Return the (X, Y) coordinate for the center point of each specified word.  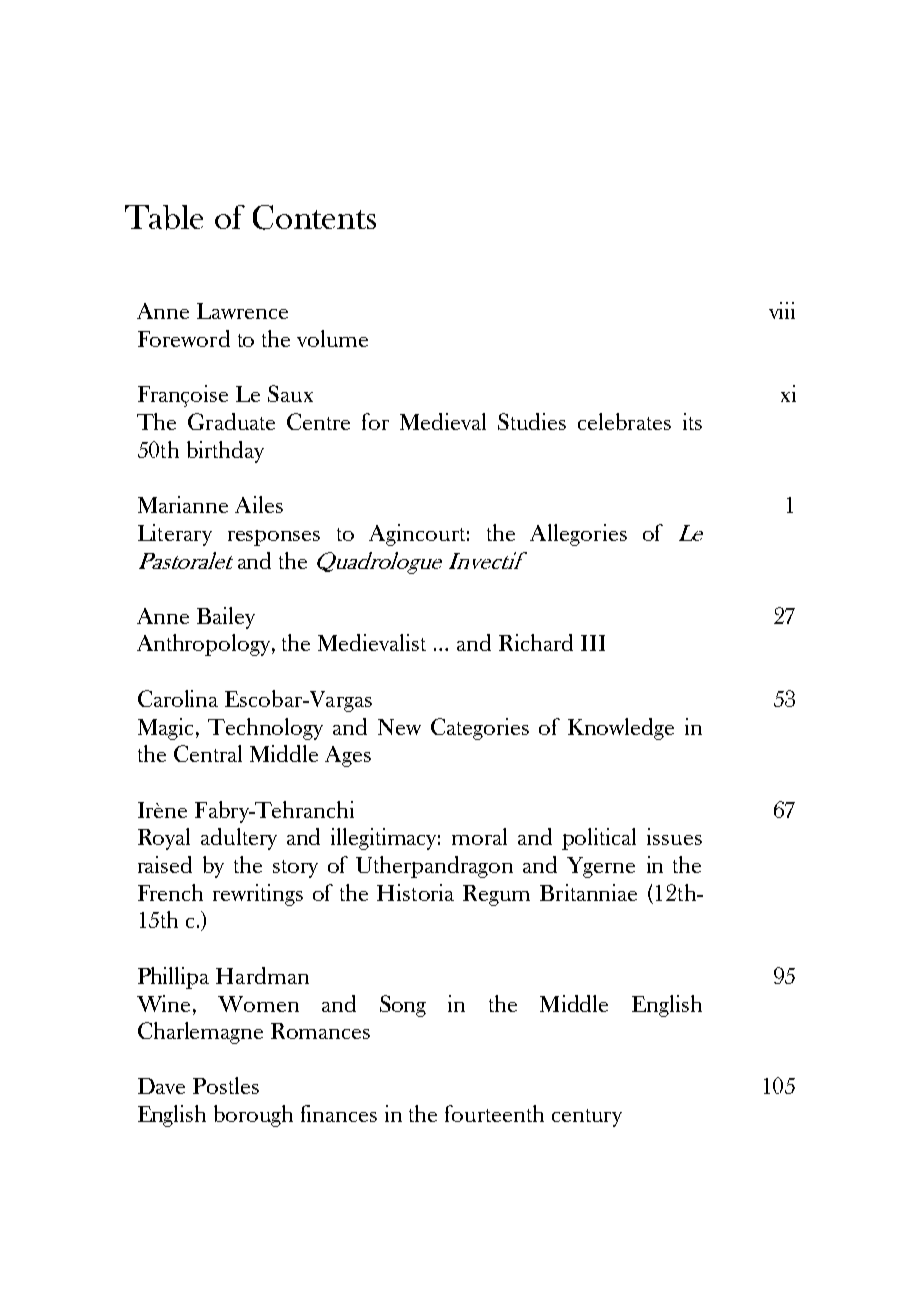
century (587, 1118)
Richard (536, 642)
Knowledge (621, 729)
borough (253, 1116)
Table (164, 217)
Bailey (226, 618)
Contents (314, 217)
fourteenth (494, 1113)
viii (782, 310)
